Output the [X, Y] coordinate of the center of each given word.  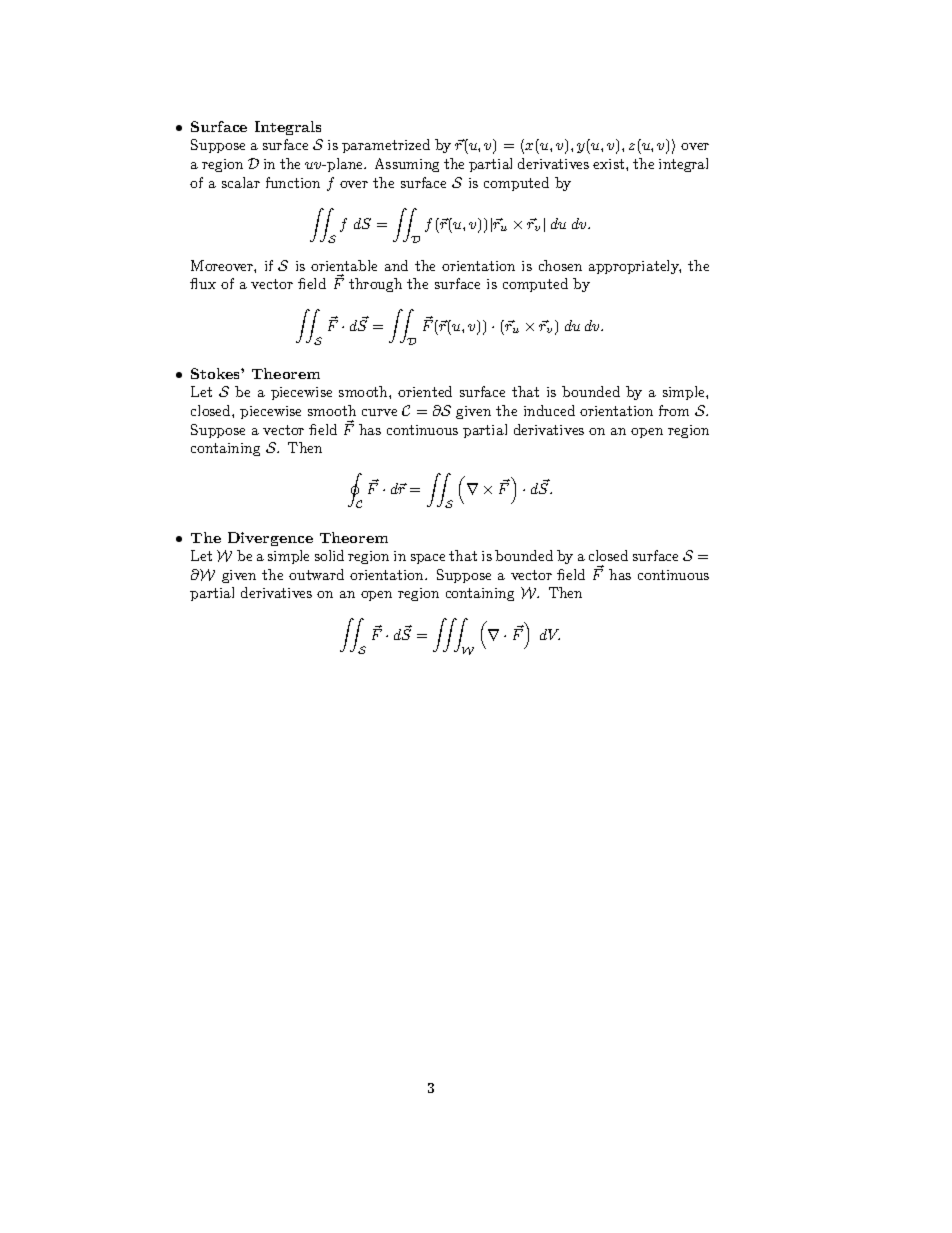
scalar [241, 182]
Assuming [407, 165]
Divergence [270, 539]
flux [203, 283]
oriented [425, 391]
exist [608, 164]
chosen [560, 265]
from [674, 410]
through [375, 285]
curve [379, 412]
